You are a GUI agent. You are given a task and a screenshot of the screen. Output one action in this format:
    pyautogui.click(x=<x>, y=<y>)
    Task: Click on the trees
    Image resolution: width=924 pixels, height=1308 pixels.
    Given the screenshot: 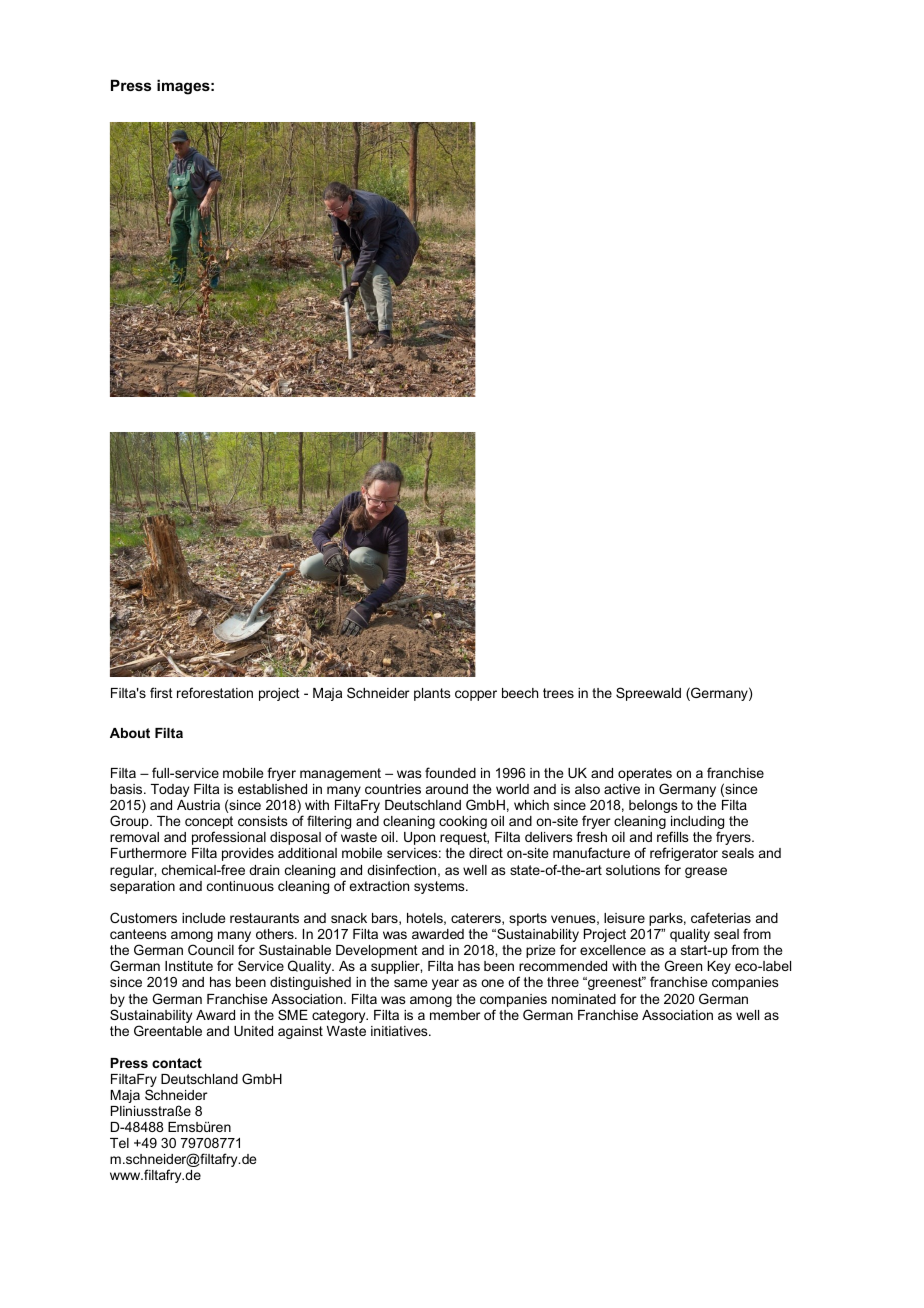 What is the action you would take?
    pyautogui.click(x=558, y=693)
